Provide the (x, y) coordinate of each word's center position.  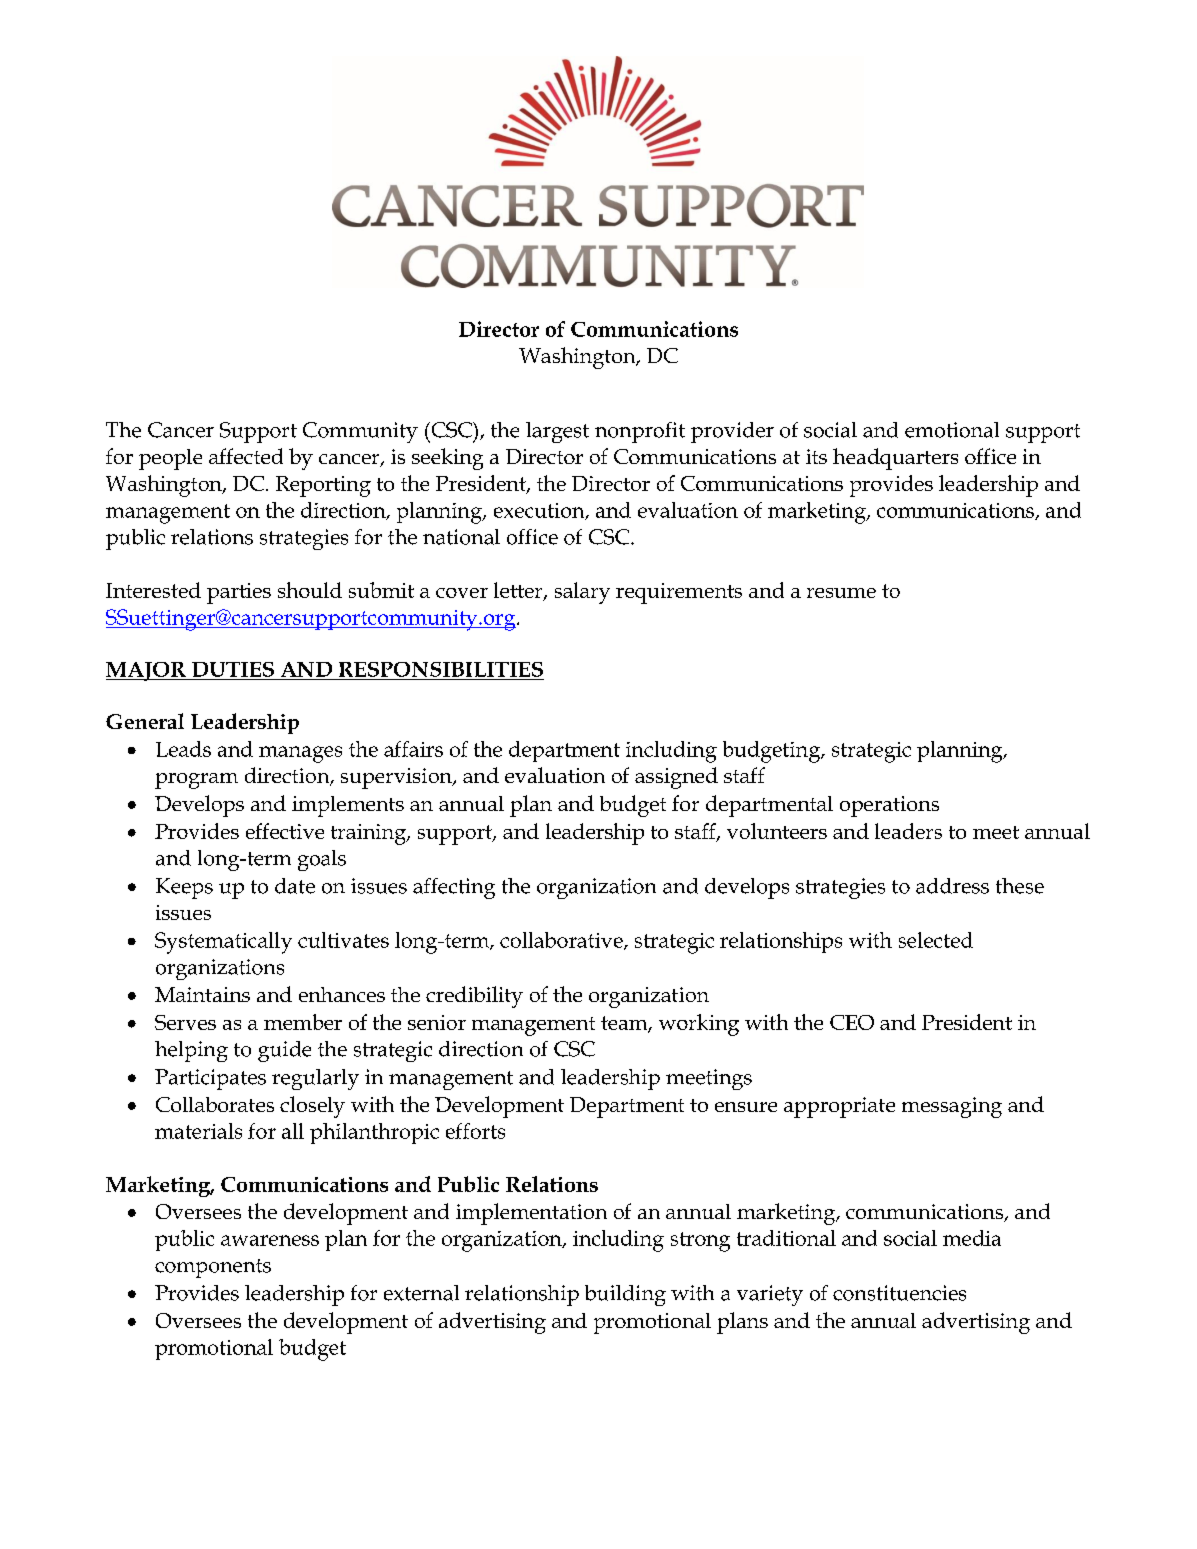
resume (841, 593)
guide (284, 1051)
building (625, 1295)
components (213, 1268)
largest (557, 432)
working (699, 1025)
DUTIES (233, 669)
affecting (454, 888)
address (952, 886)
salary (582, 593)
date (295, 886)
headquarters (895, 459)
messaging (952, 1107)
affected (246, 456)
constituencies (899, 1293)
